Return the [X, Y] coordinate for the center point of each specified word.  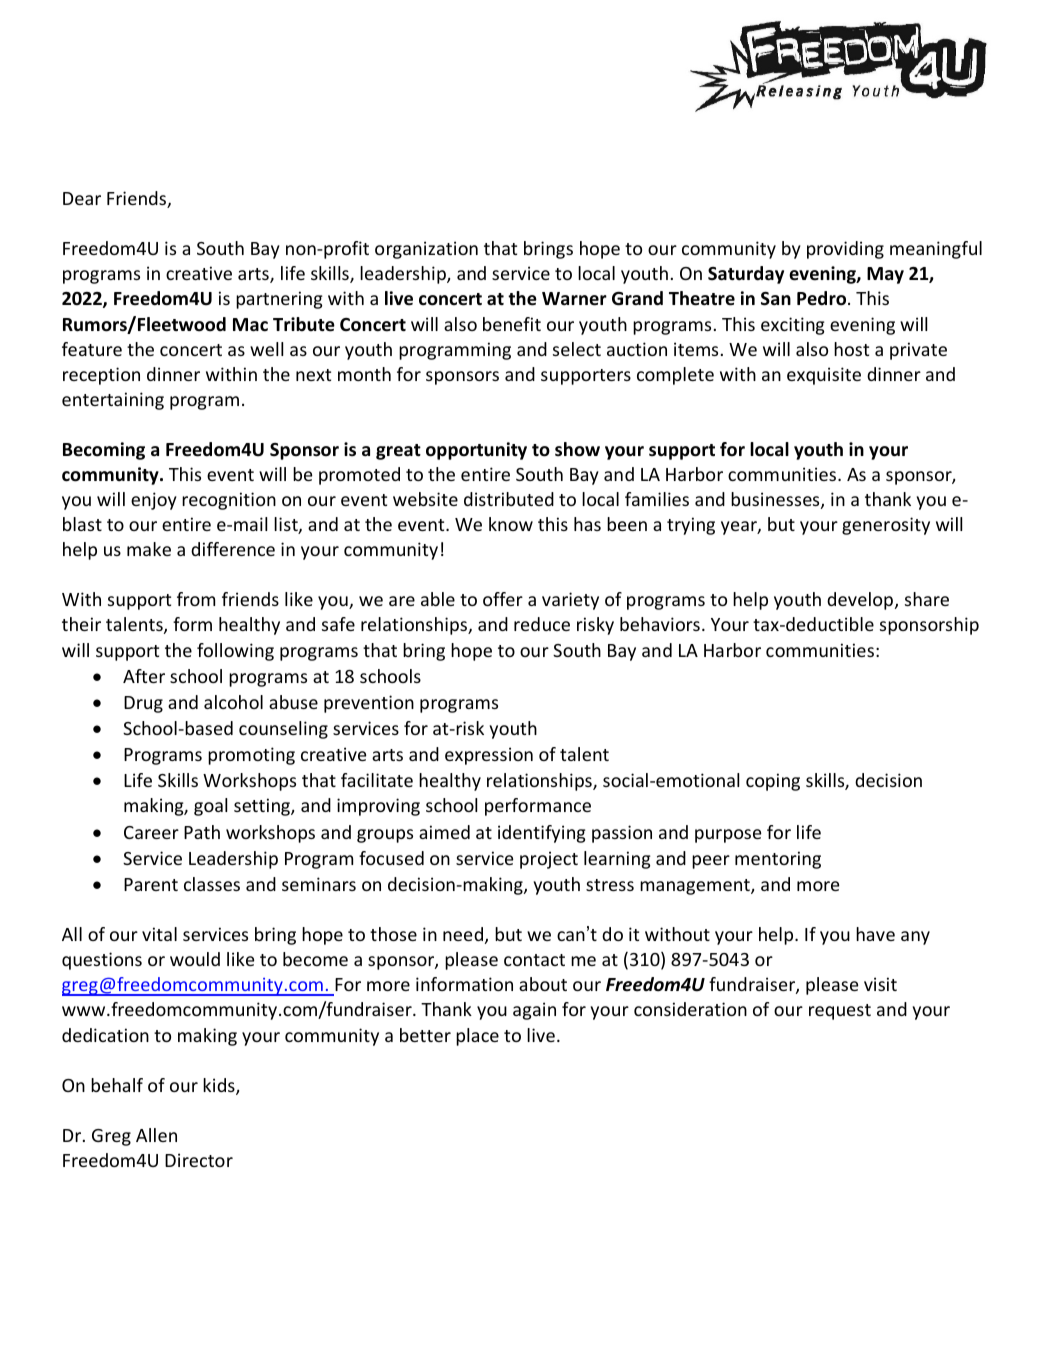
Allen [156, 1135]
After [144, 676]
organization [426, 250]
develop [860, 601]
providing [845, 250]
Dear [82, 198]
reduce [542, 624]
